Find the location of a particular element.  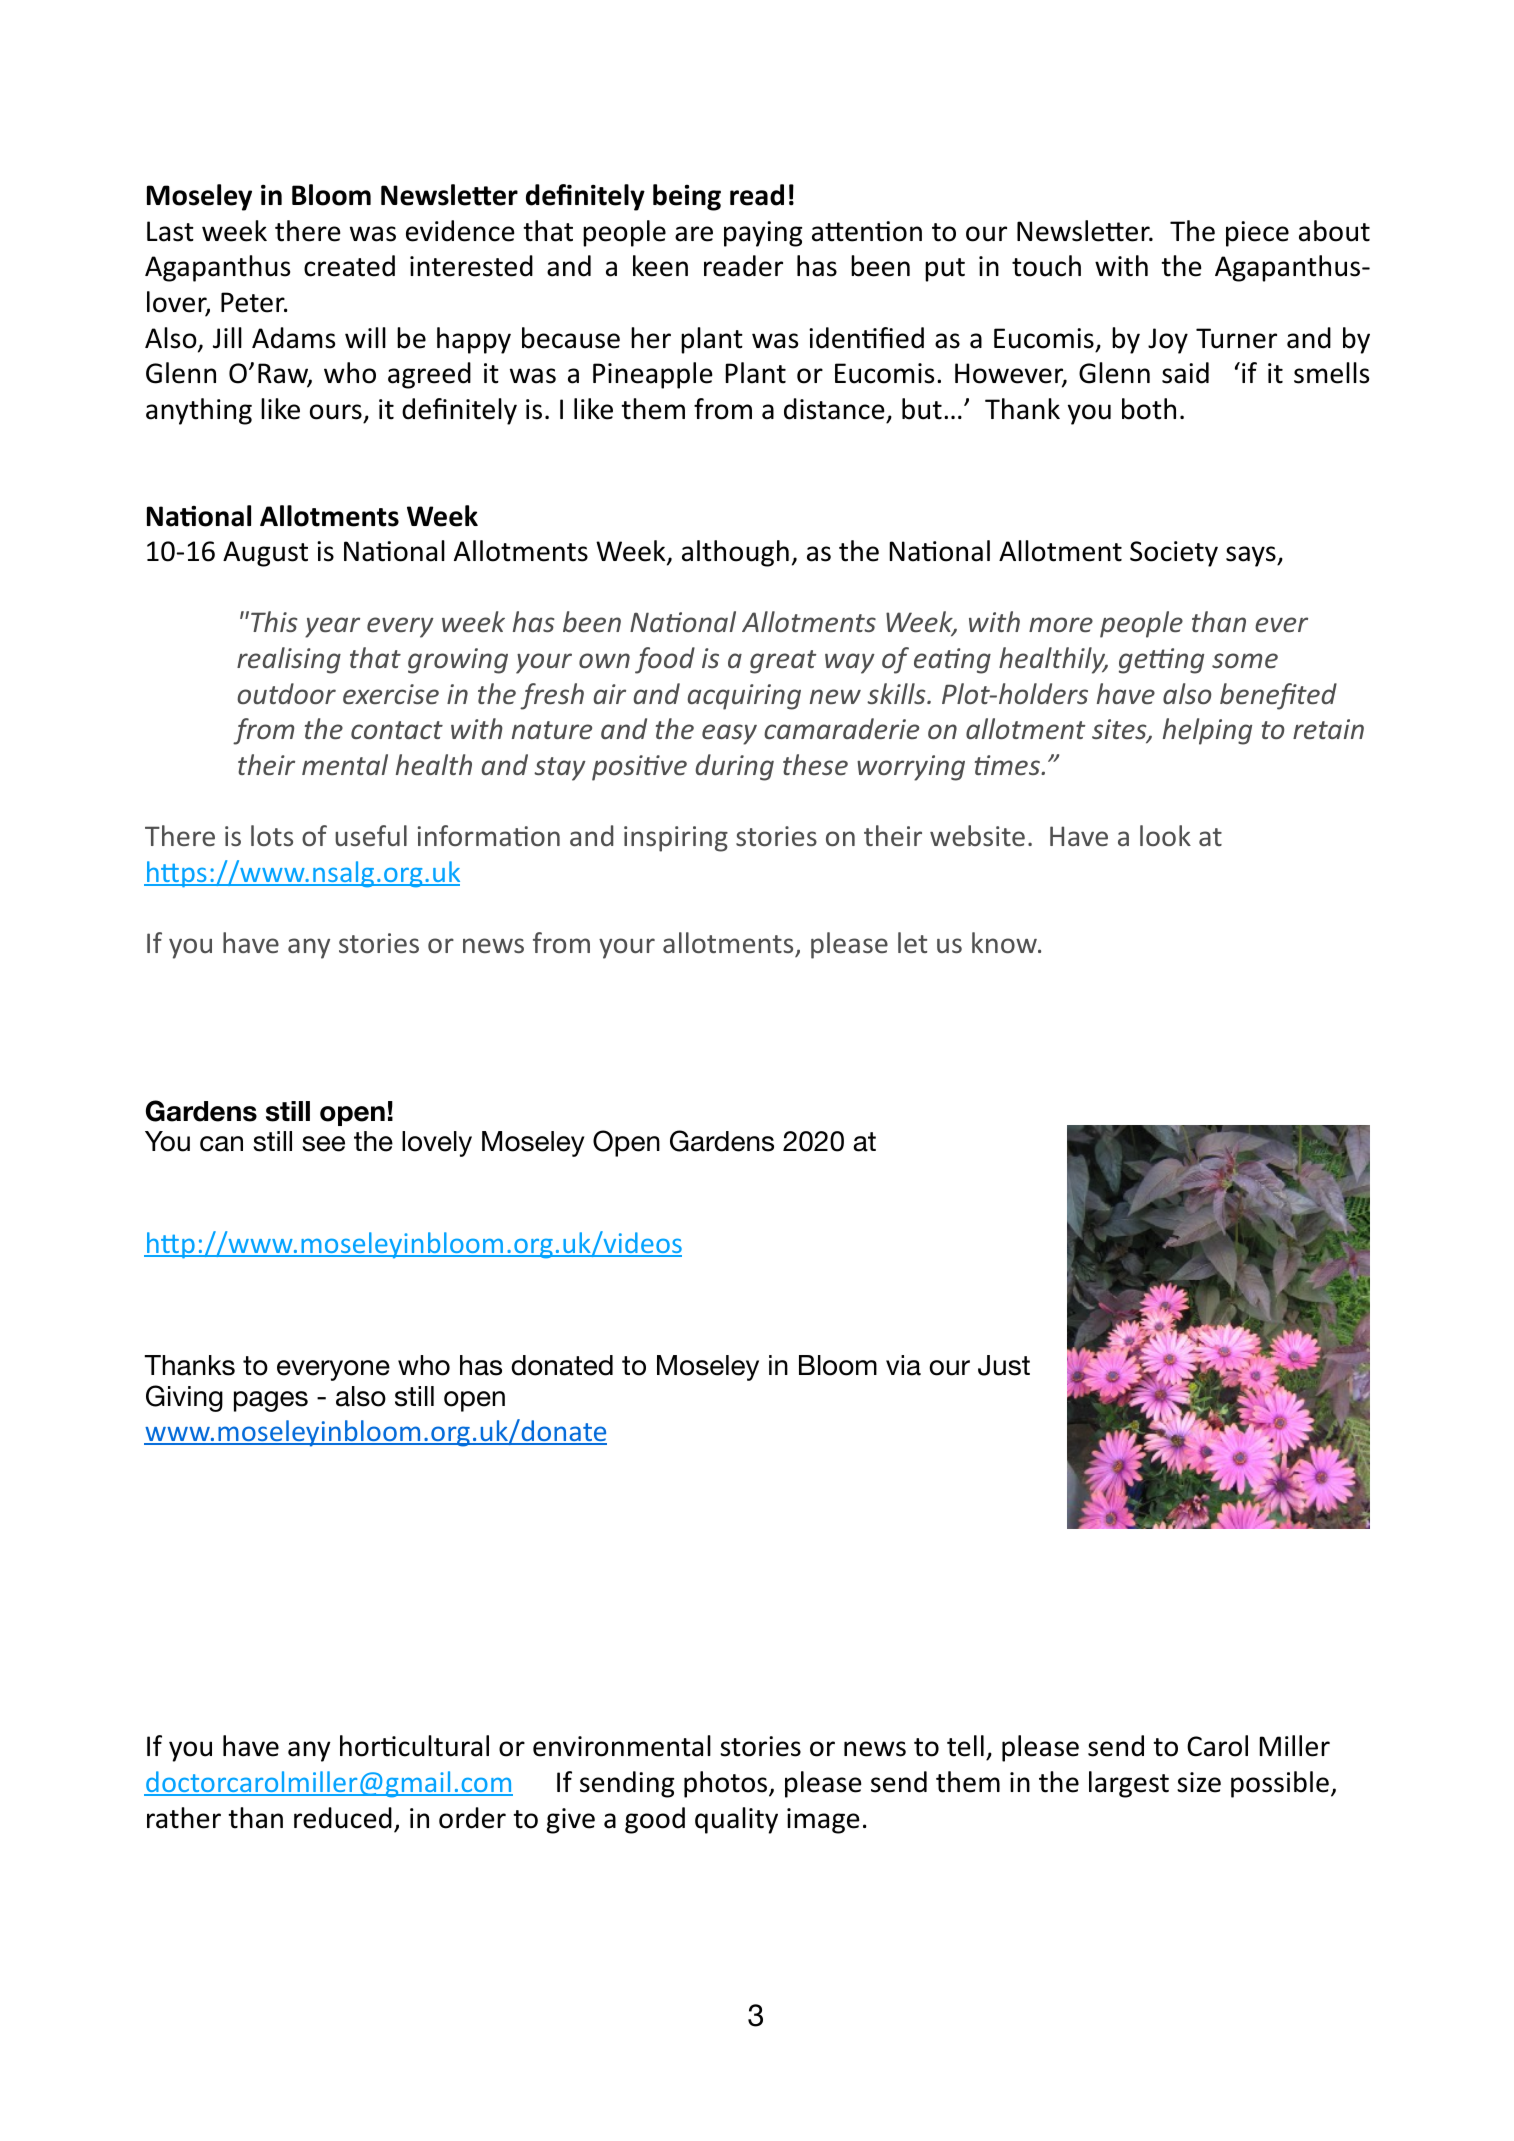

Just is located at coordinates (1004, 1365).
